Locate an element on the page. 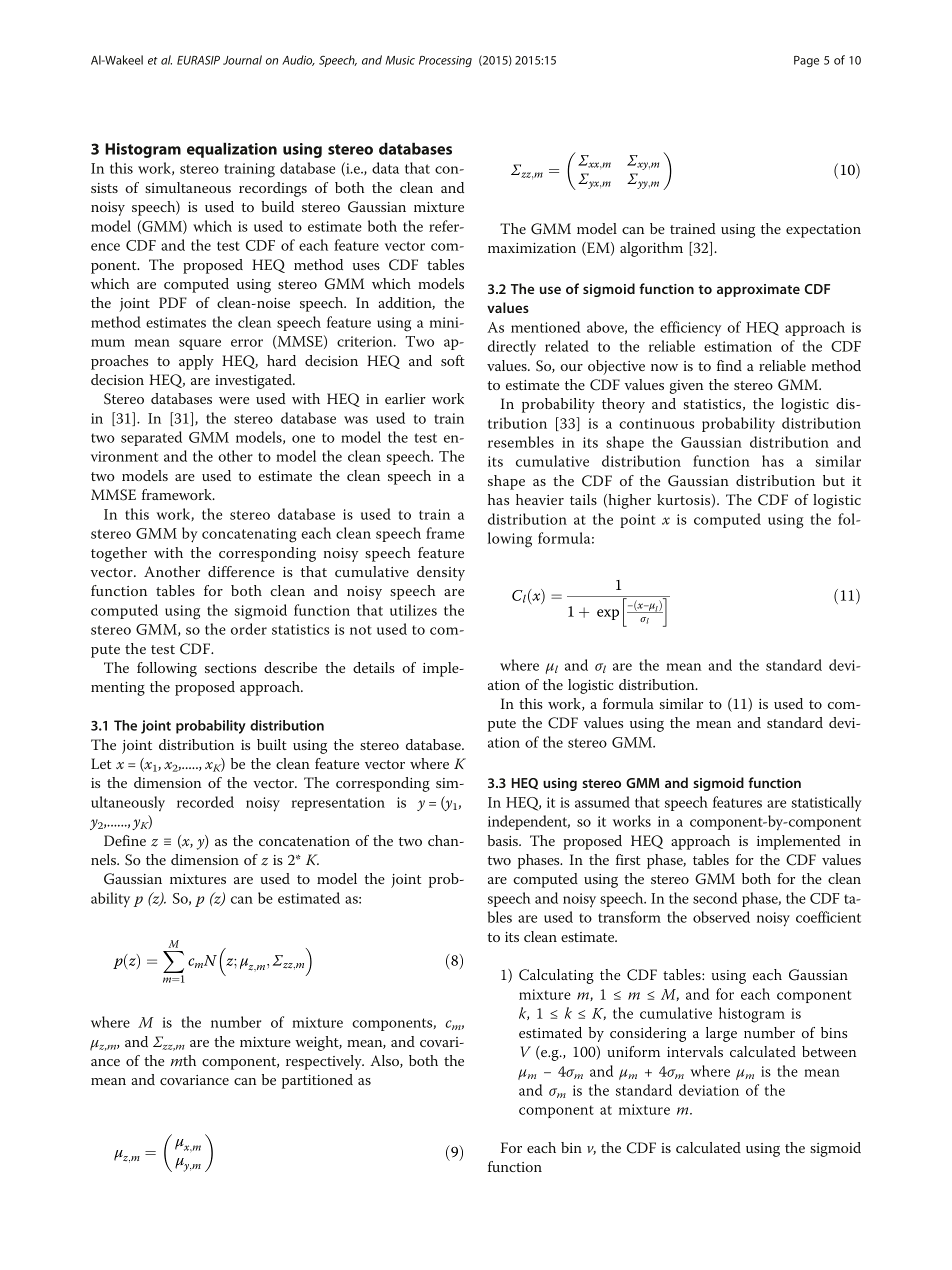 The image size is (952, 1270). large is located at coordinates (721, 1034).
